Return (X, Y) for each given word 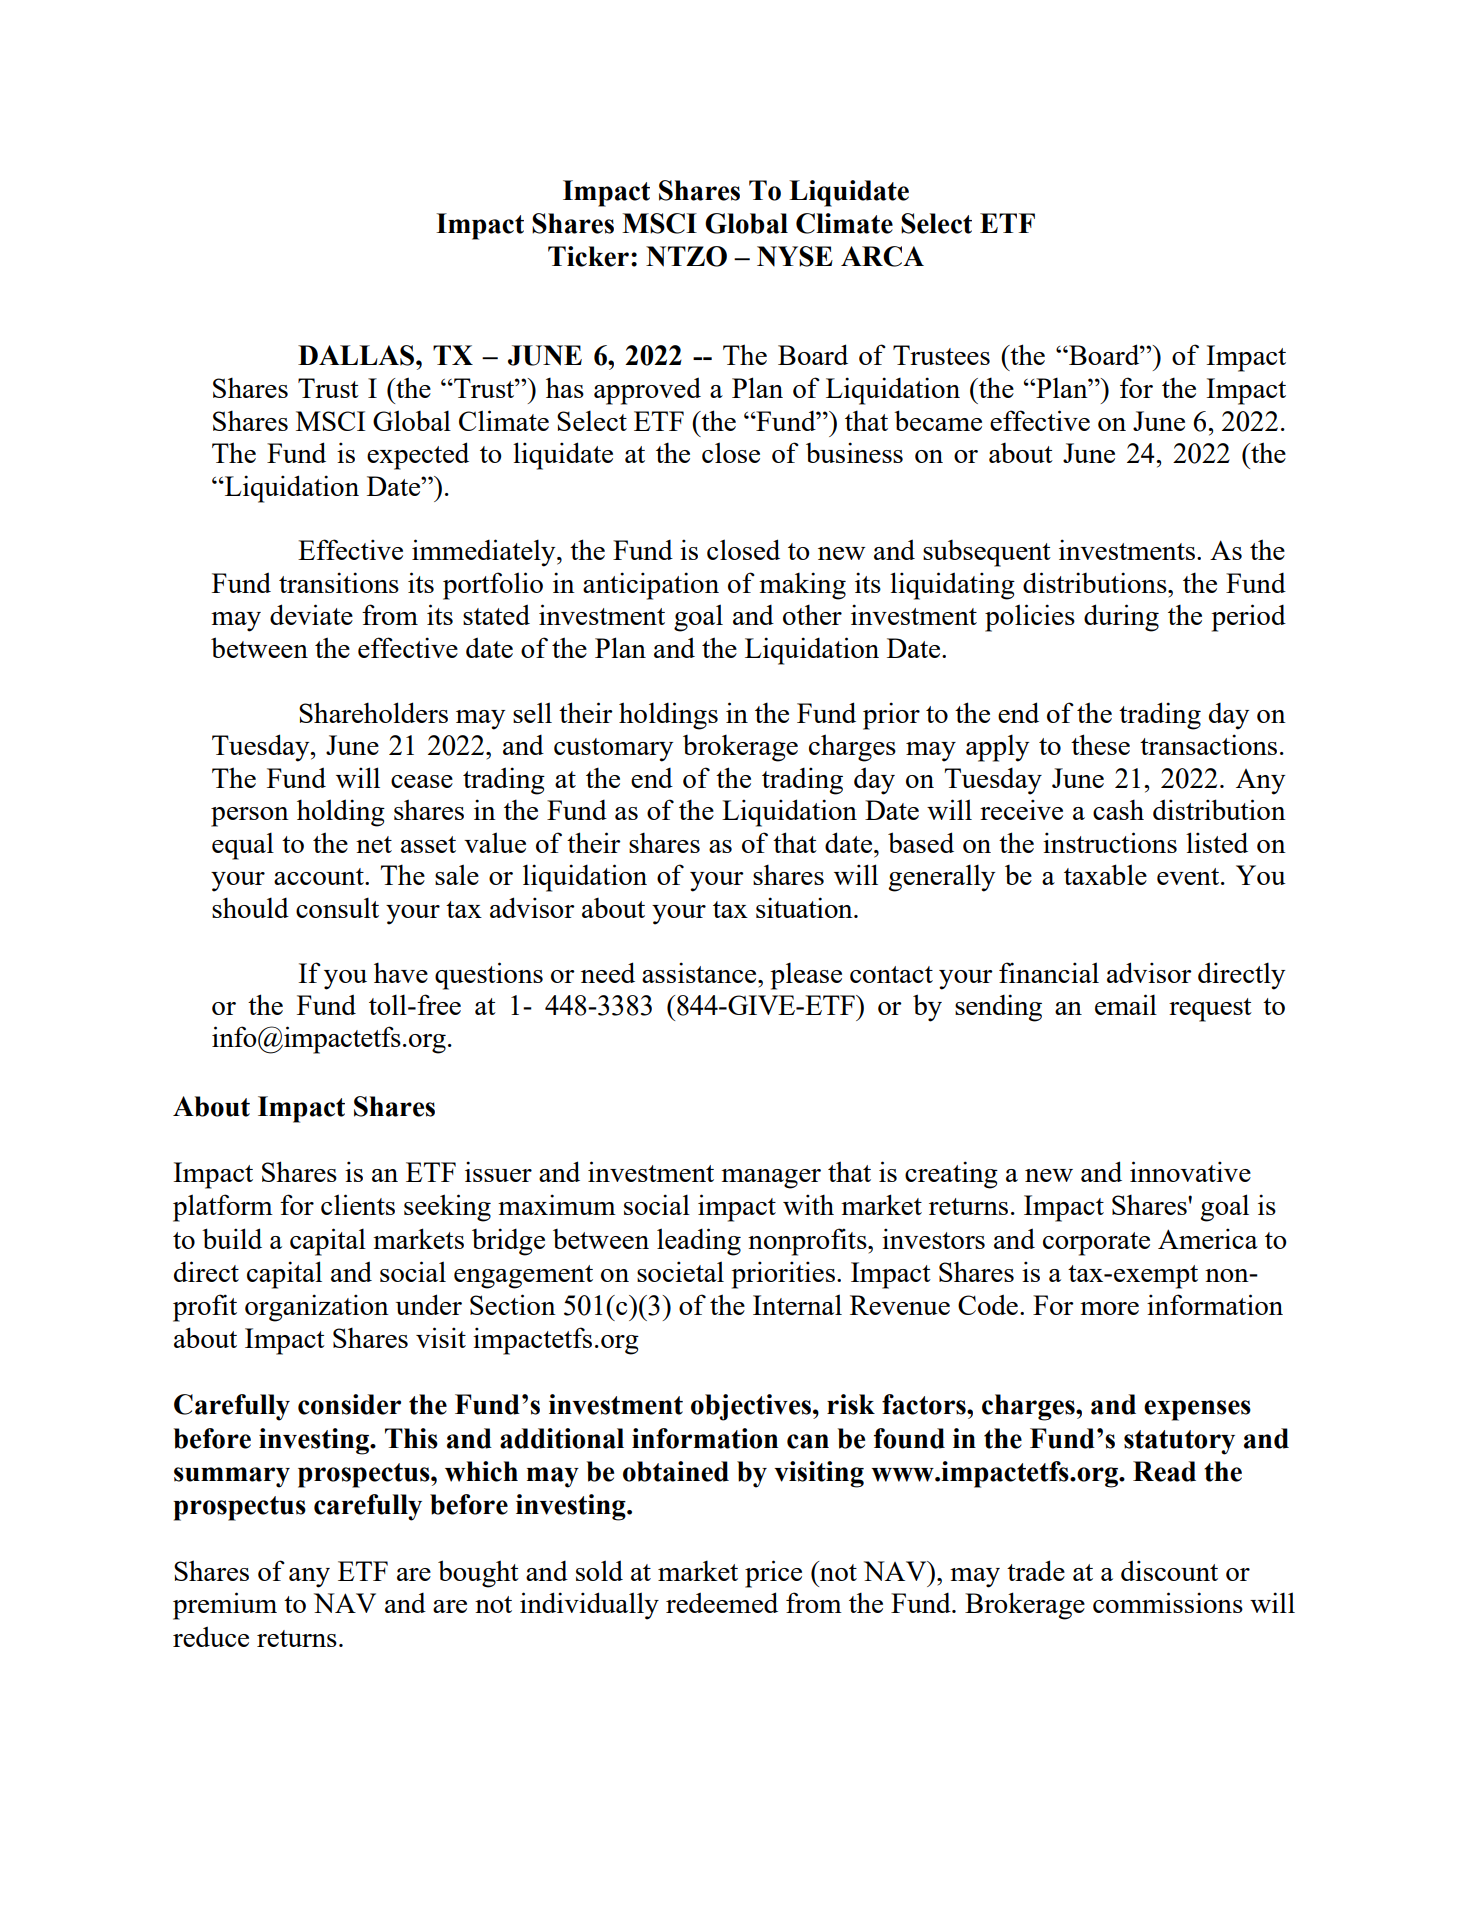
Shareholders (373, 712)
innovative (1190, 1171)
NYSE (795, 256)
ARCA (882, 256)
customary (613, 750)
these (1100, 744)
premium (225, 1606)
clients (358, 1204)
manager (771, 1179)
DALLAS (357, 355)
